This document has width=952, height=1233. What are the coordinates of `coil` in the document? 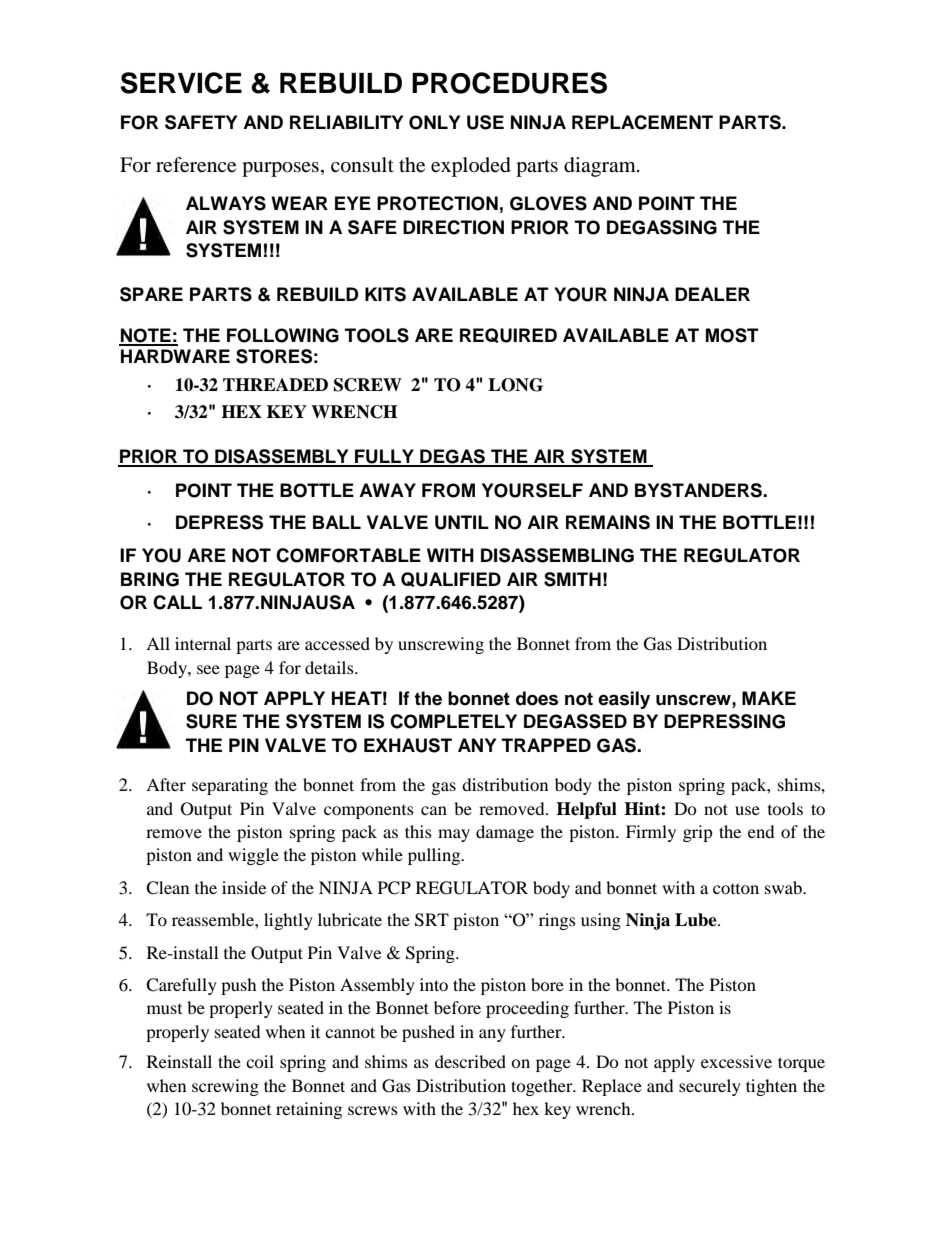 It's located at (260, 1061).
